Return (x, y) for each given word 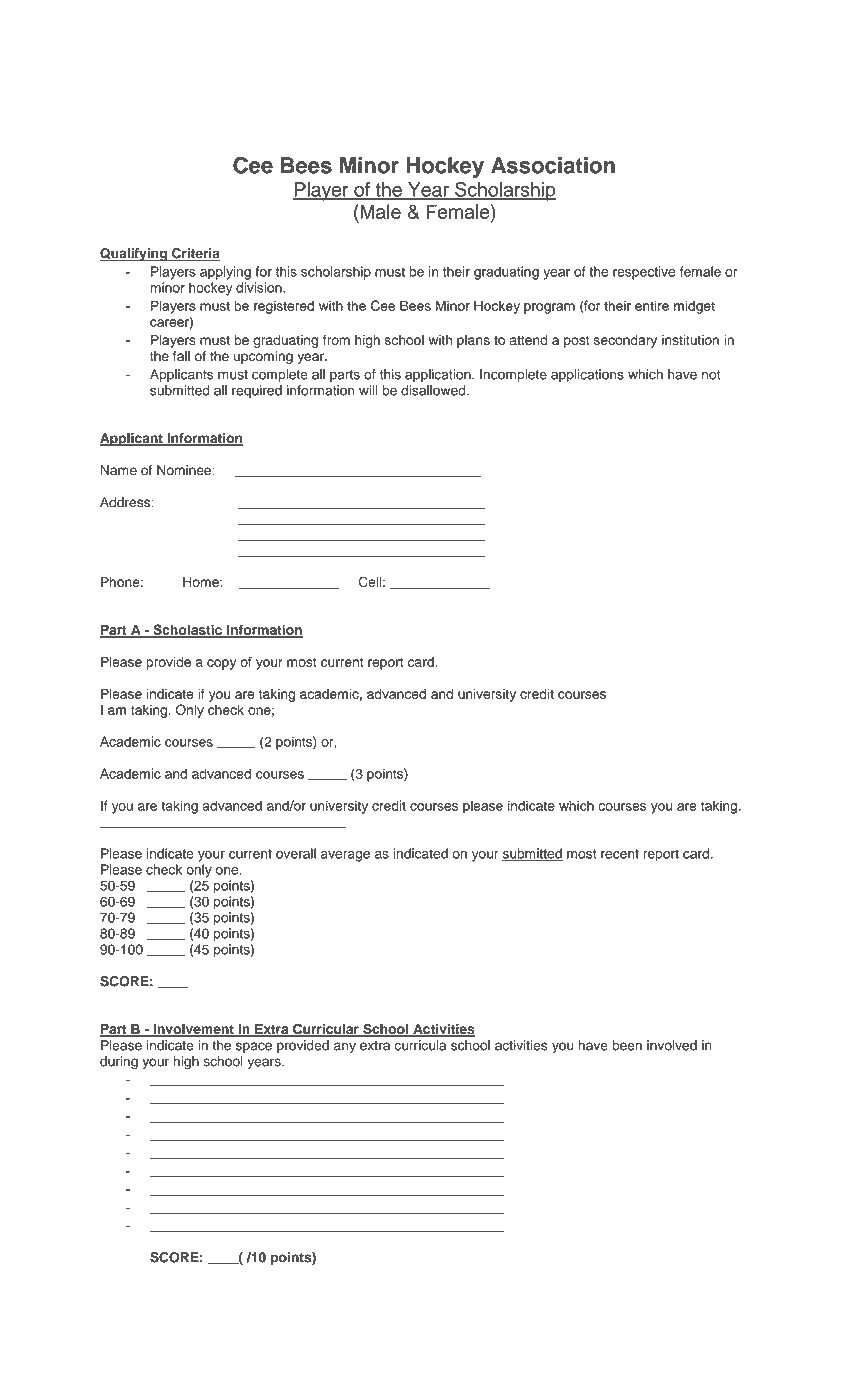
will (368, 390)
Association (553, 165)
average (345, 856)
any (345, 1047)
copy (221, 664)
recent (620, 854)
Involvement (193, 1030)
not (711, 375)
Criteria (195, 254)
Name (119, 470)
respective (644, 273)
